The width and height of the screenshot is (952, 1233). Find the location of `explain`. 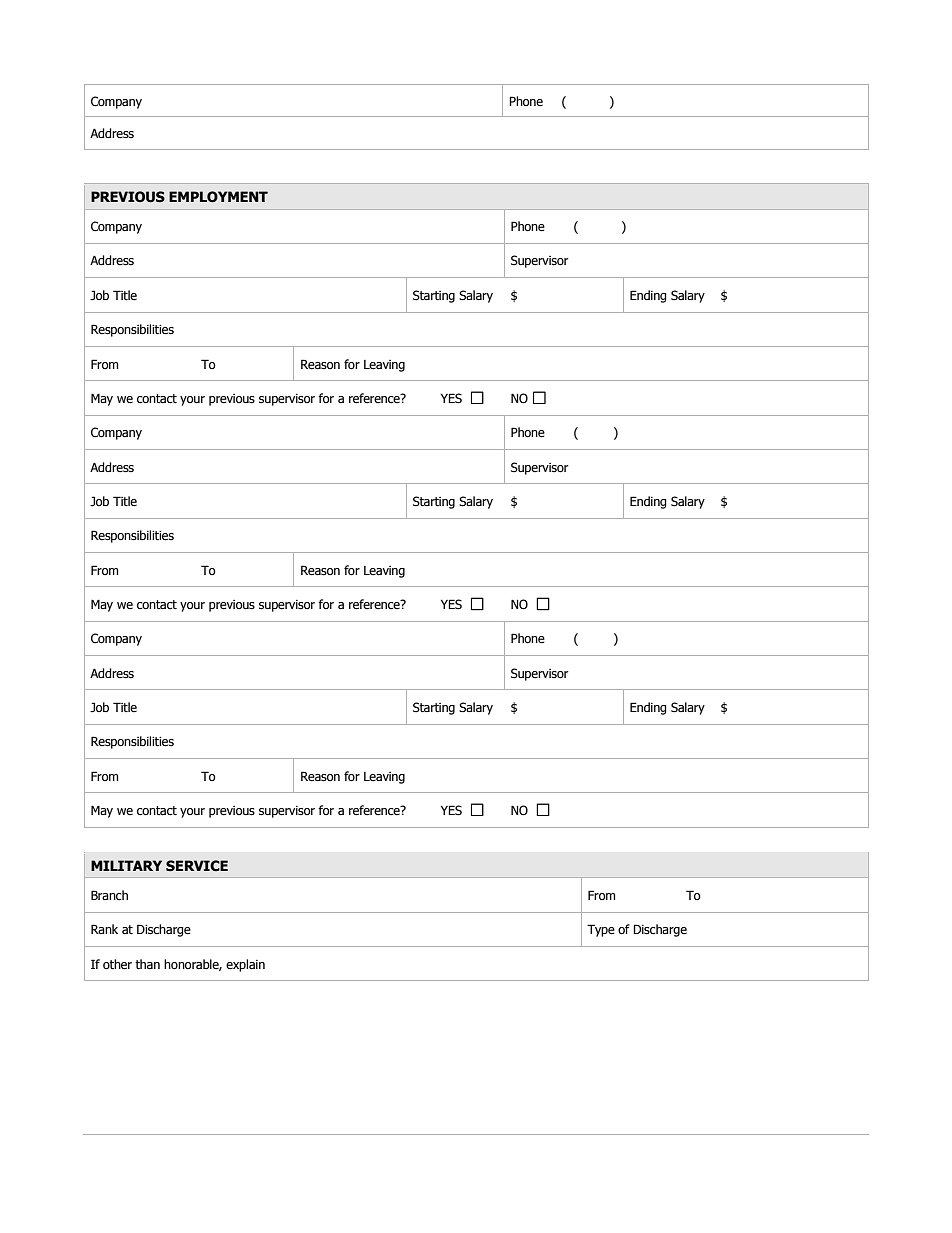

explain is located at coordinates (245, 965).
